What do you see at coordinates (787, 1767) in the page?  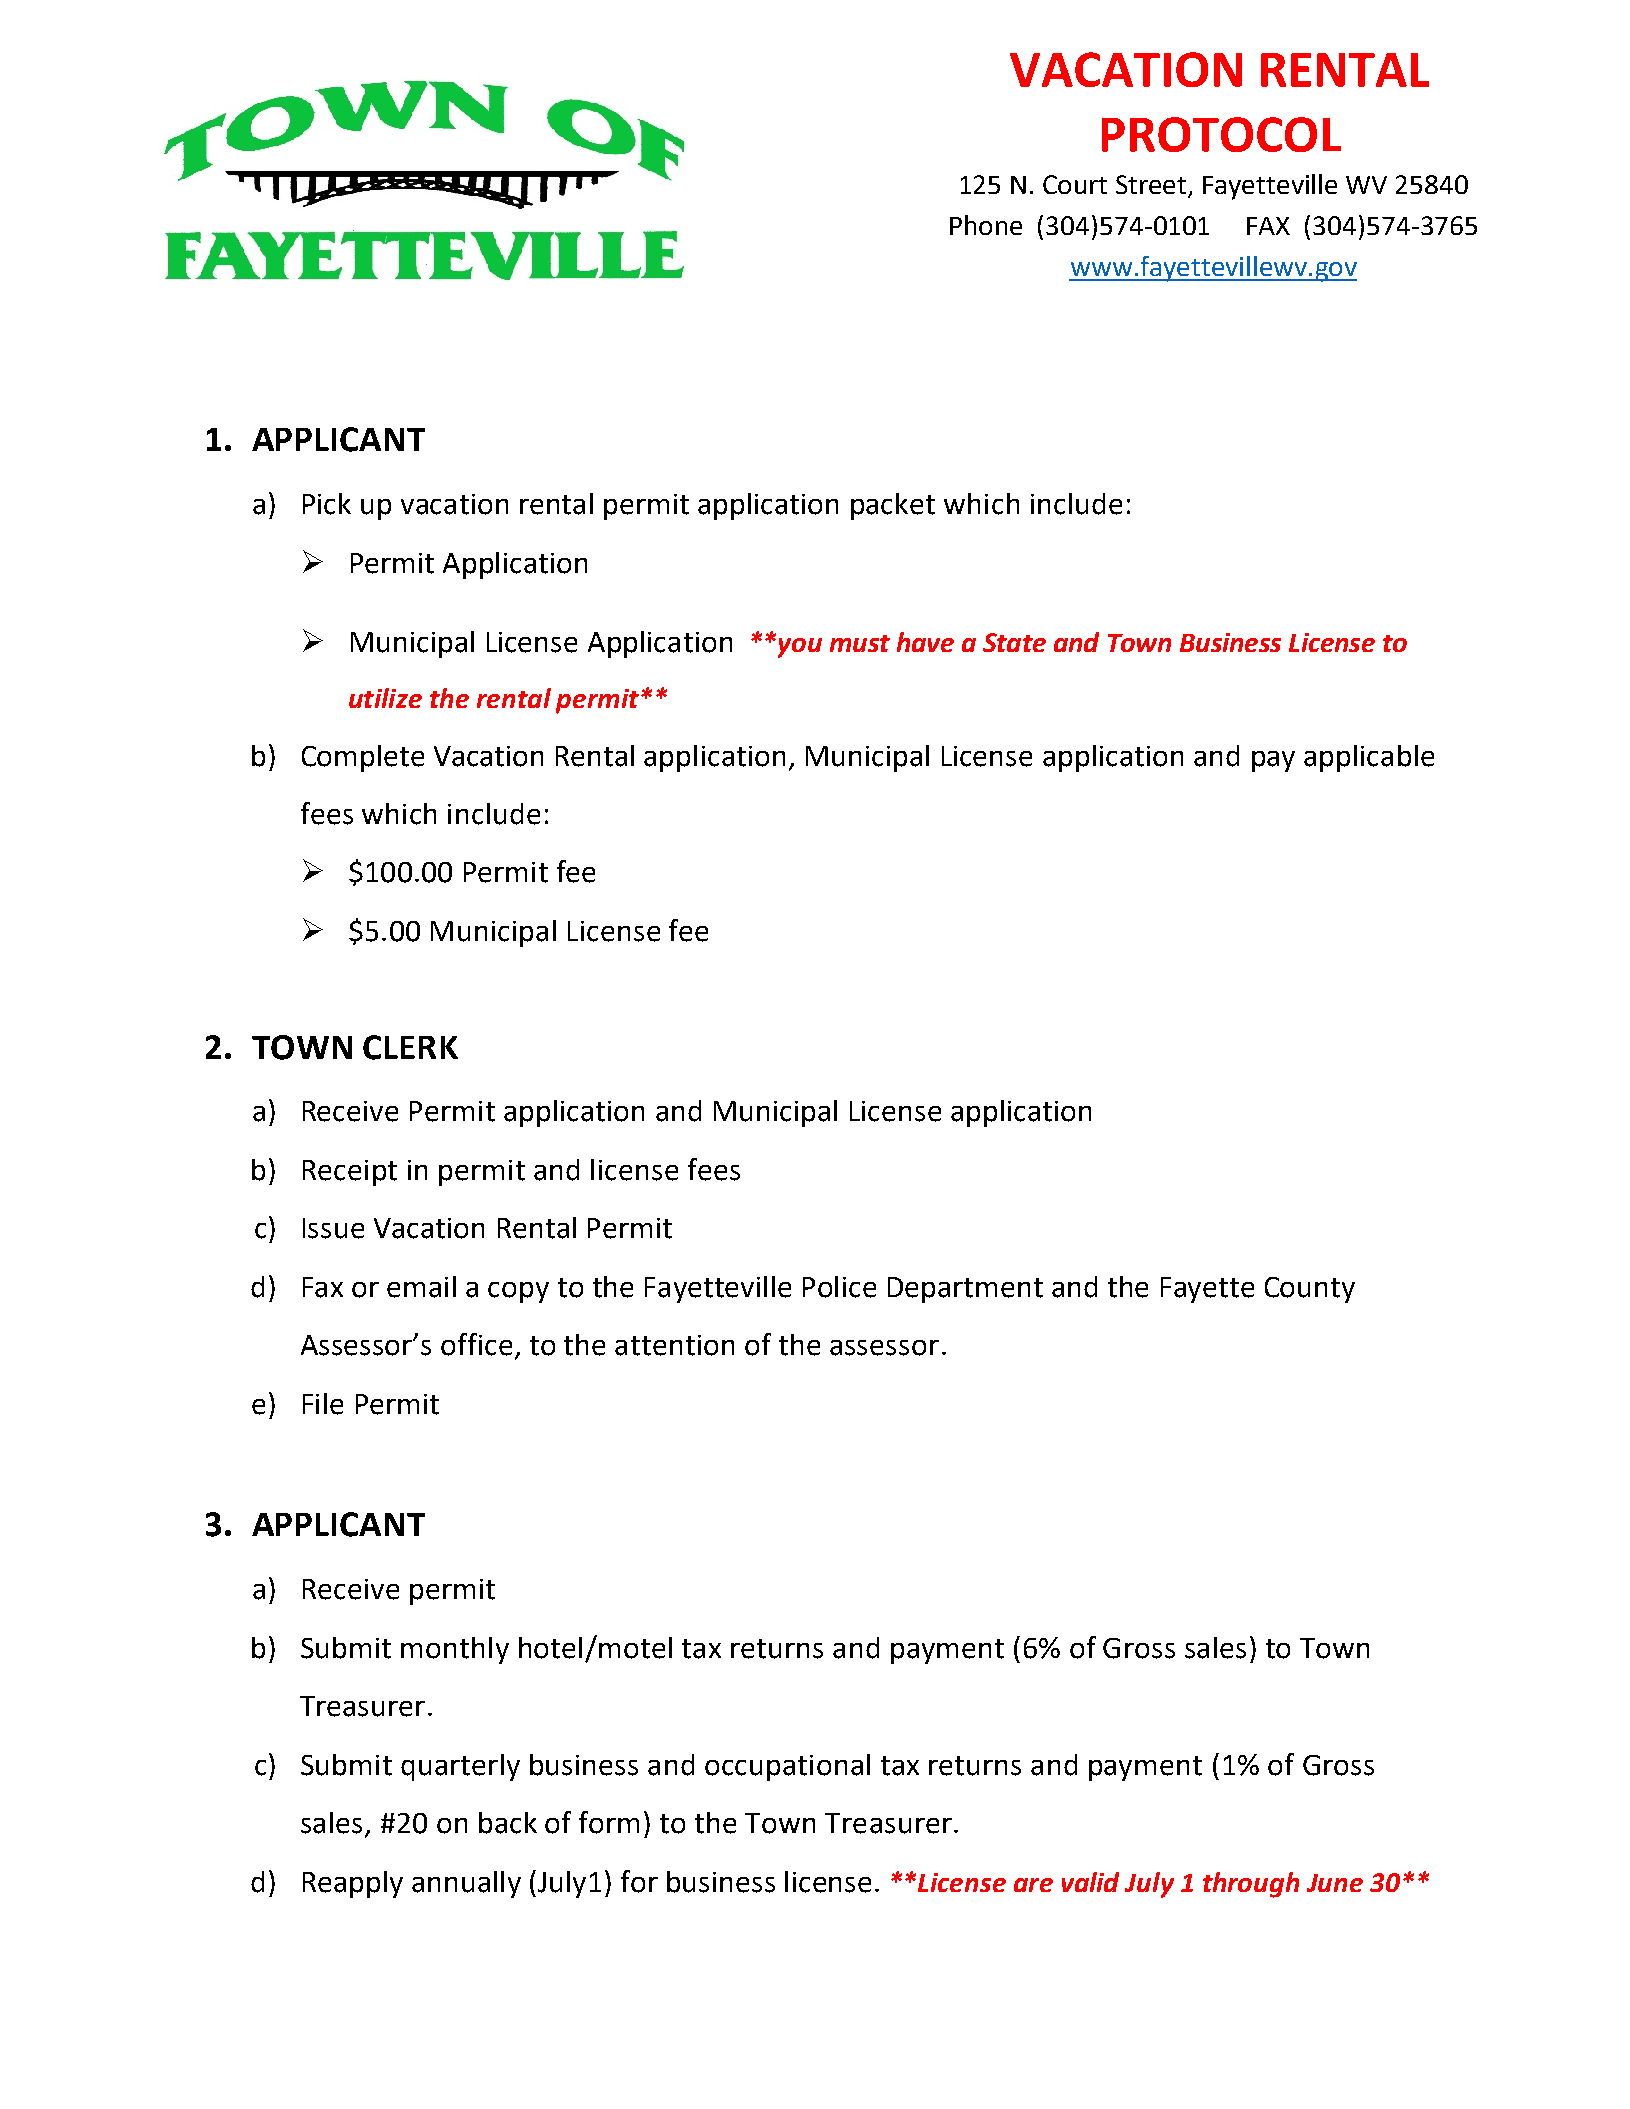 I see `occupational` at bounding box center [787, 1767].
